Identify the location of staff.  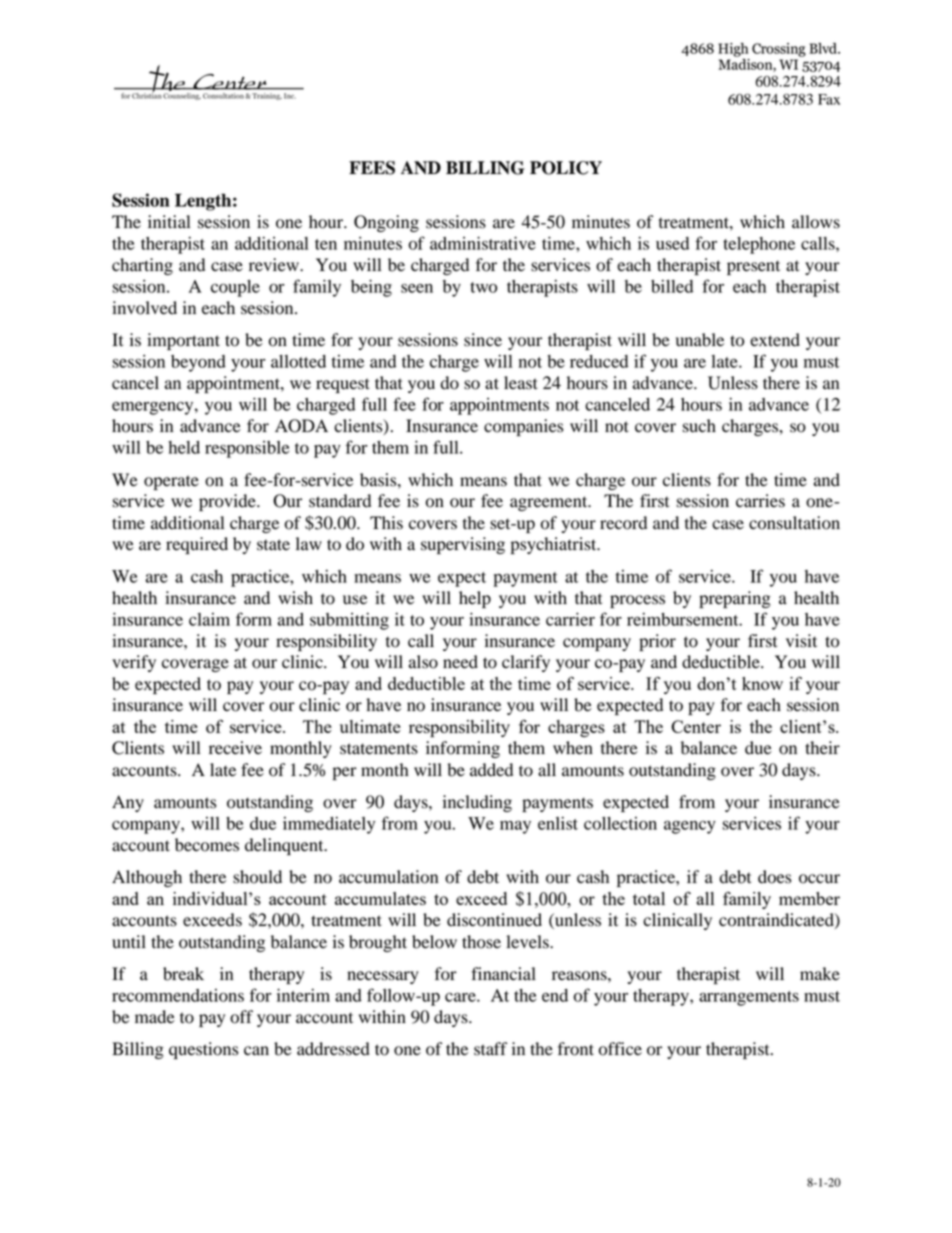
(490, 1049).
